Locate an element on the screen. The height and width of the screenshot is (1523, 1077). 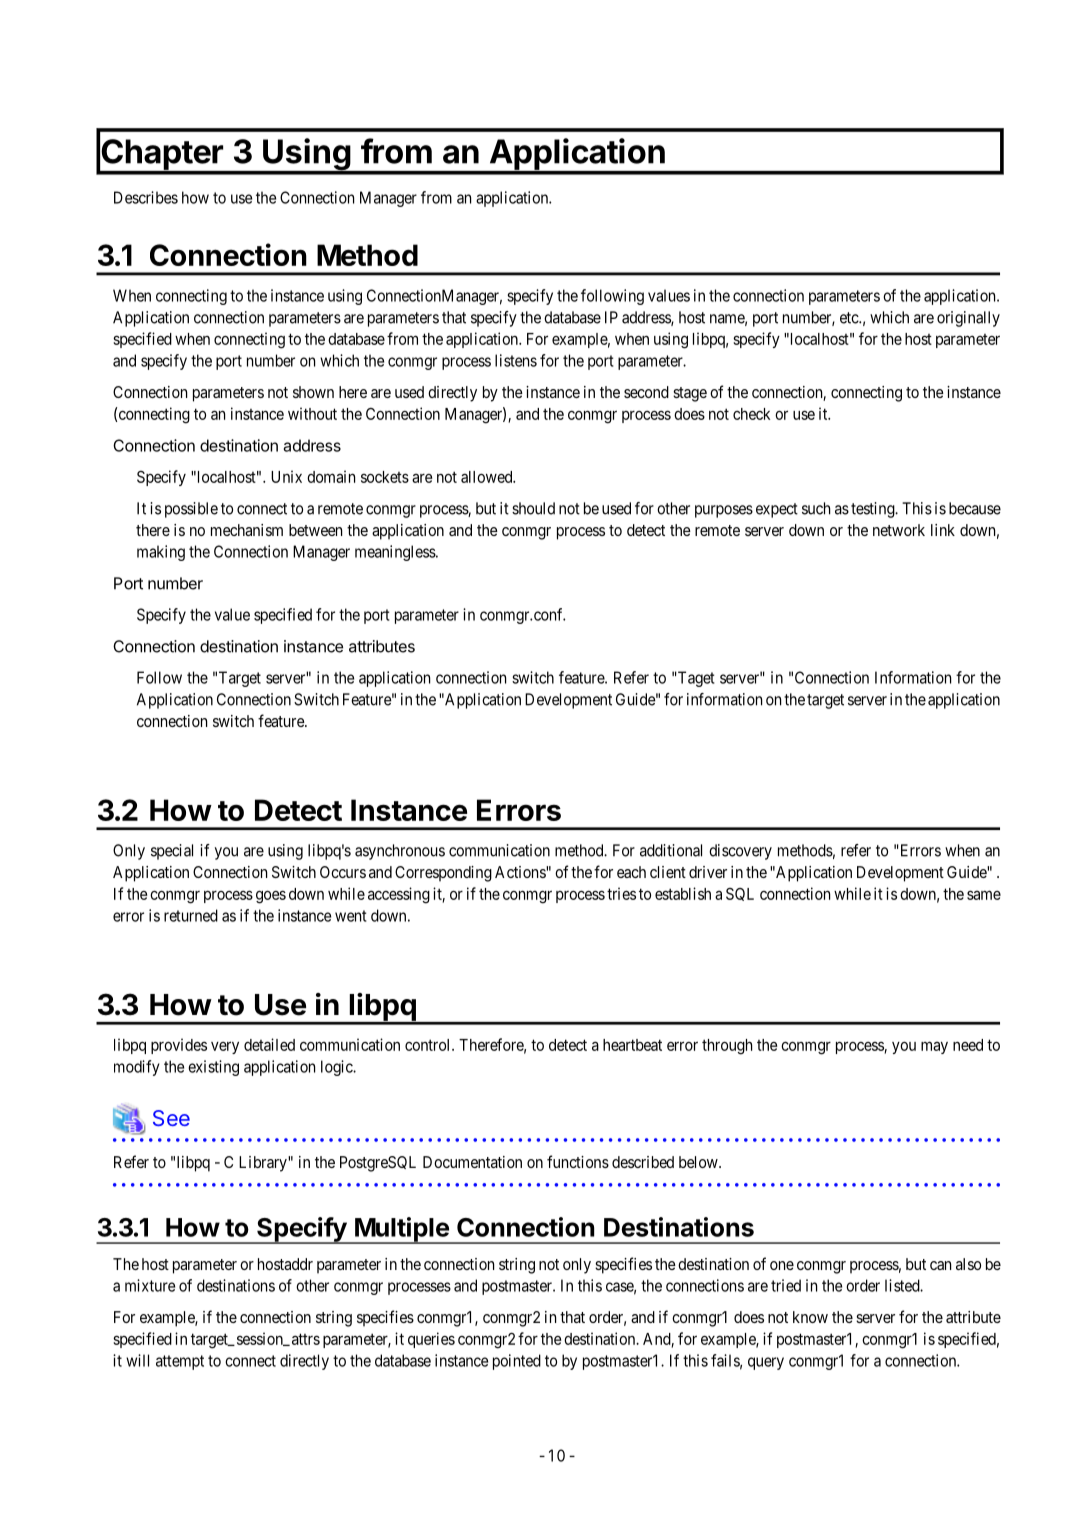
existing is located at coordinates (213, 1068).
